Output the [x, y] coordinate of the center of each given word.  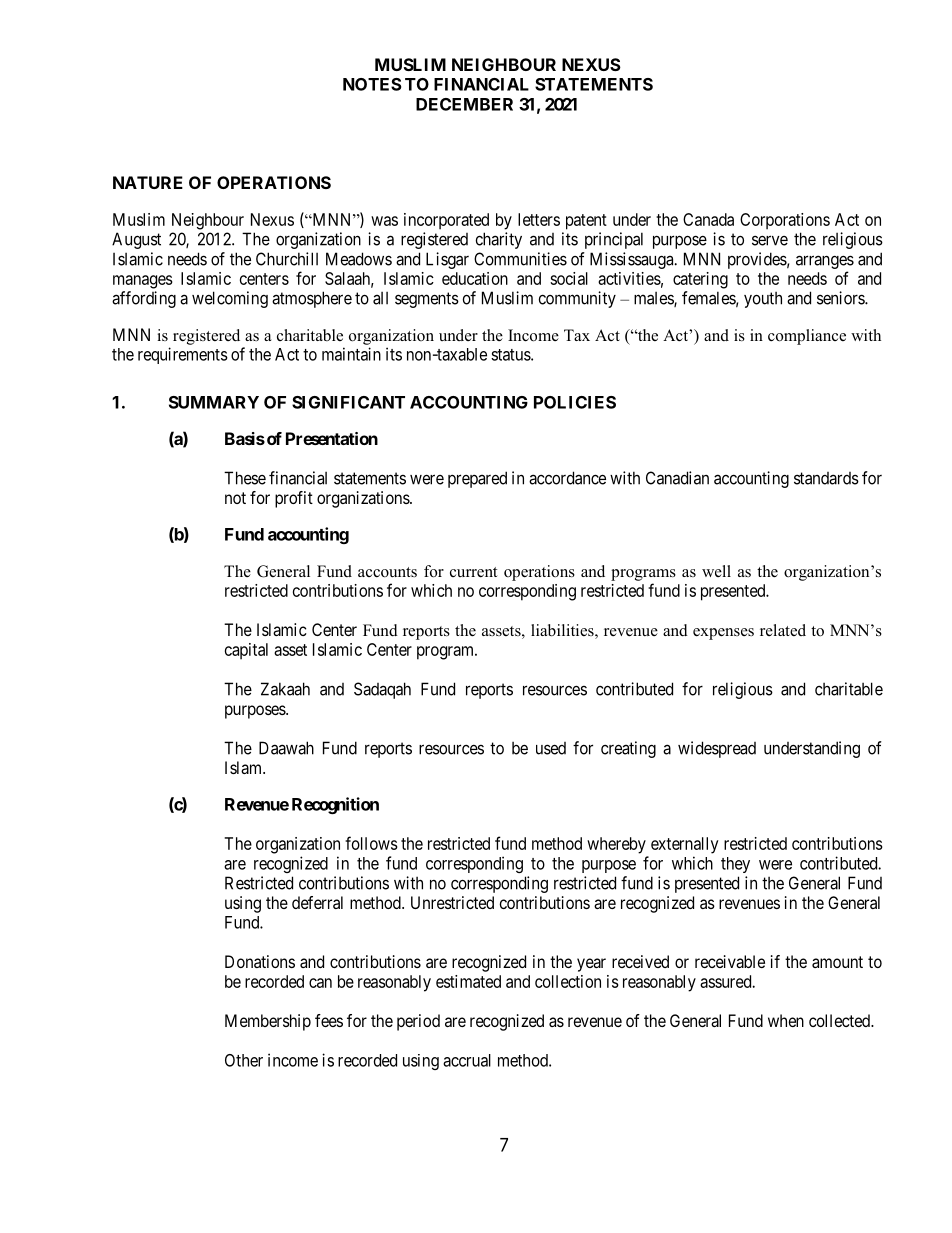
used [551, 748]
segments [427, 300]
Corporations [785, 221]
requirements [183, 355]
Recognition [335, 805]
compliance [807, 337]
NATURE [148, 182]
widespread [717, 749]
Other [244, 1060]
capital [246, 651]
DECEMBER [464, 104]
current [473, 572]
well [716, 571]
